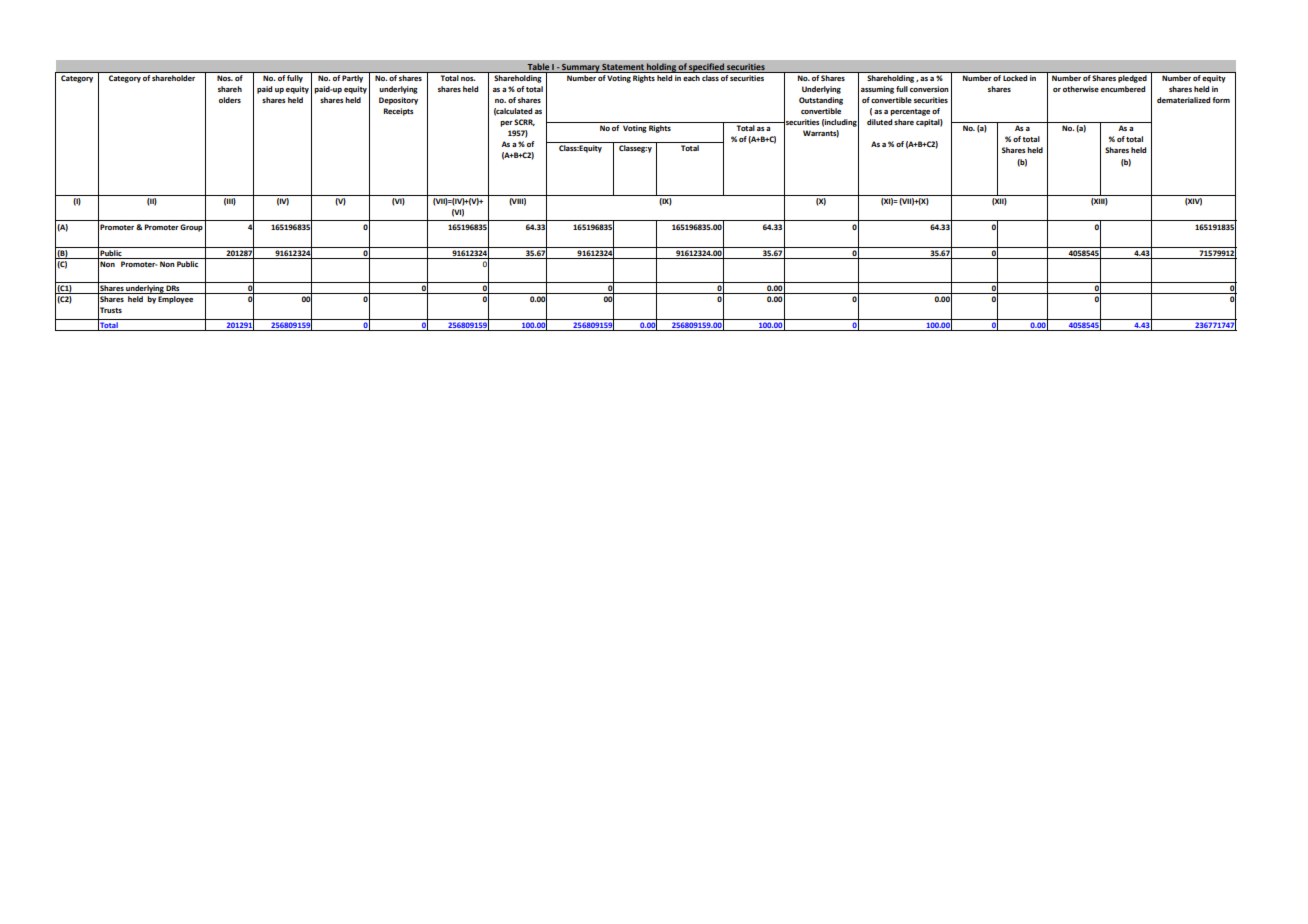 This document has width=1308, height=924. I want to click on assuming, so click(877, 90).
